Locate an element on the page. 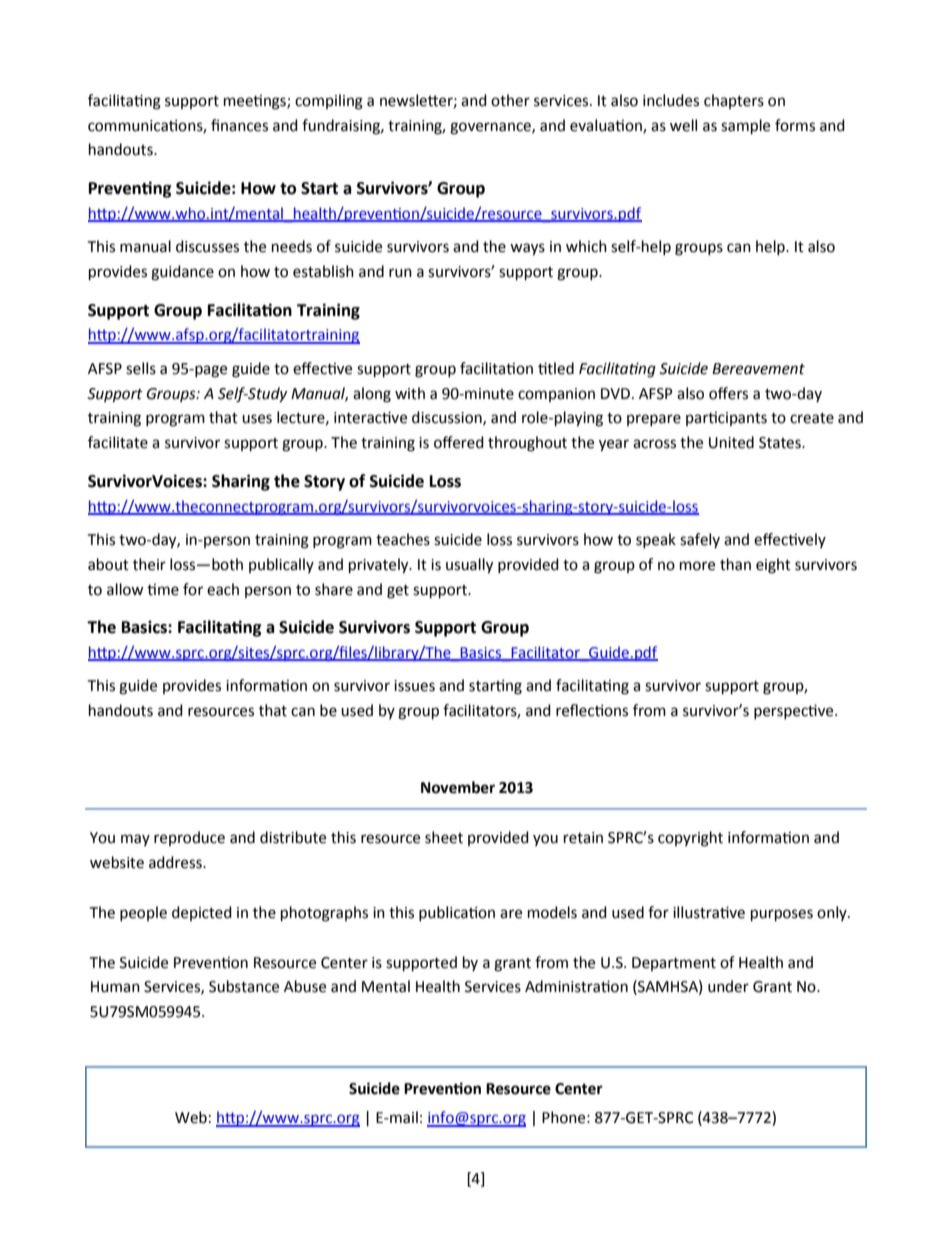  their is located at coordinates (149, 564).
